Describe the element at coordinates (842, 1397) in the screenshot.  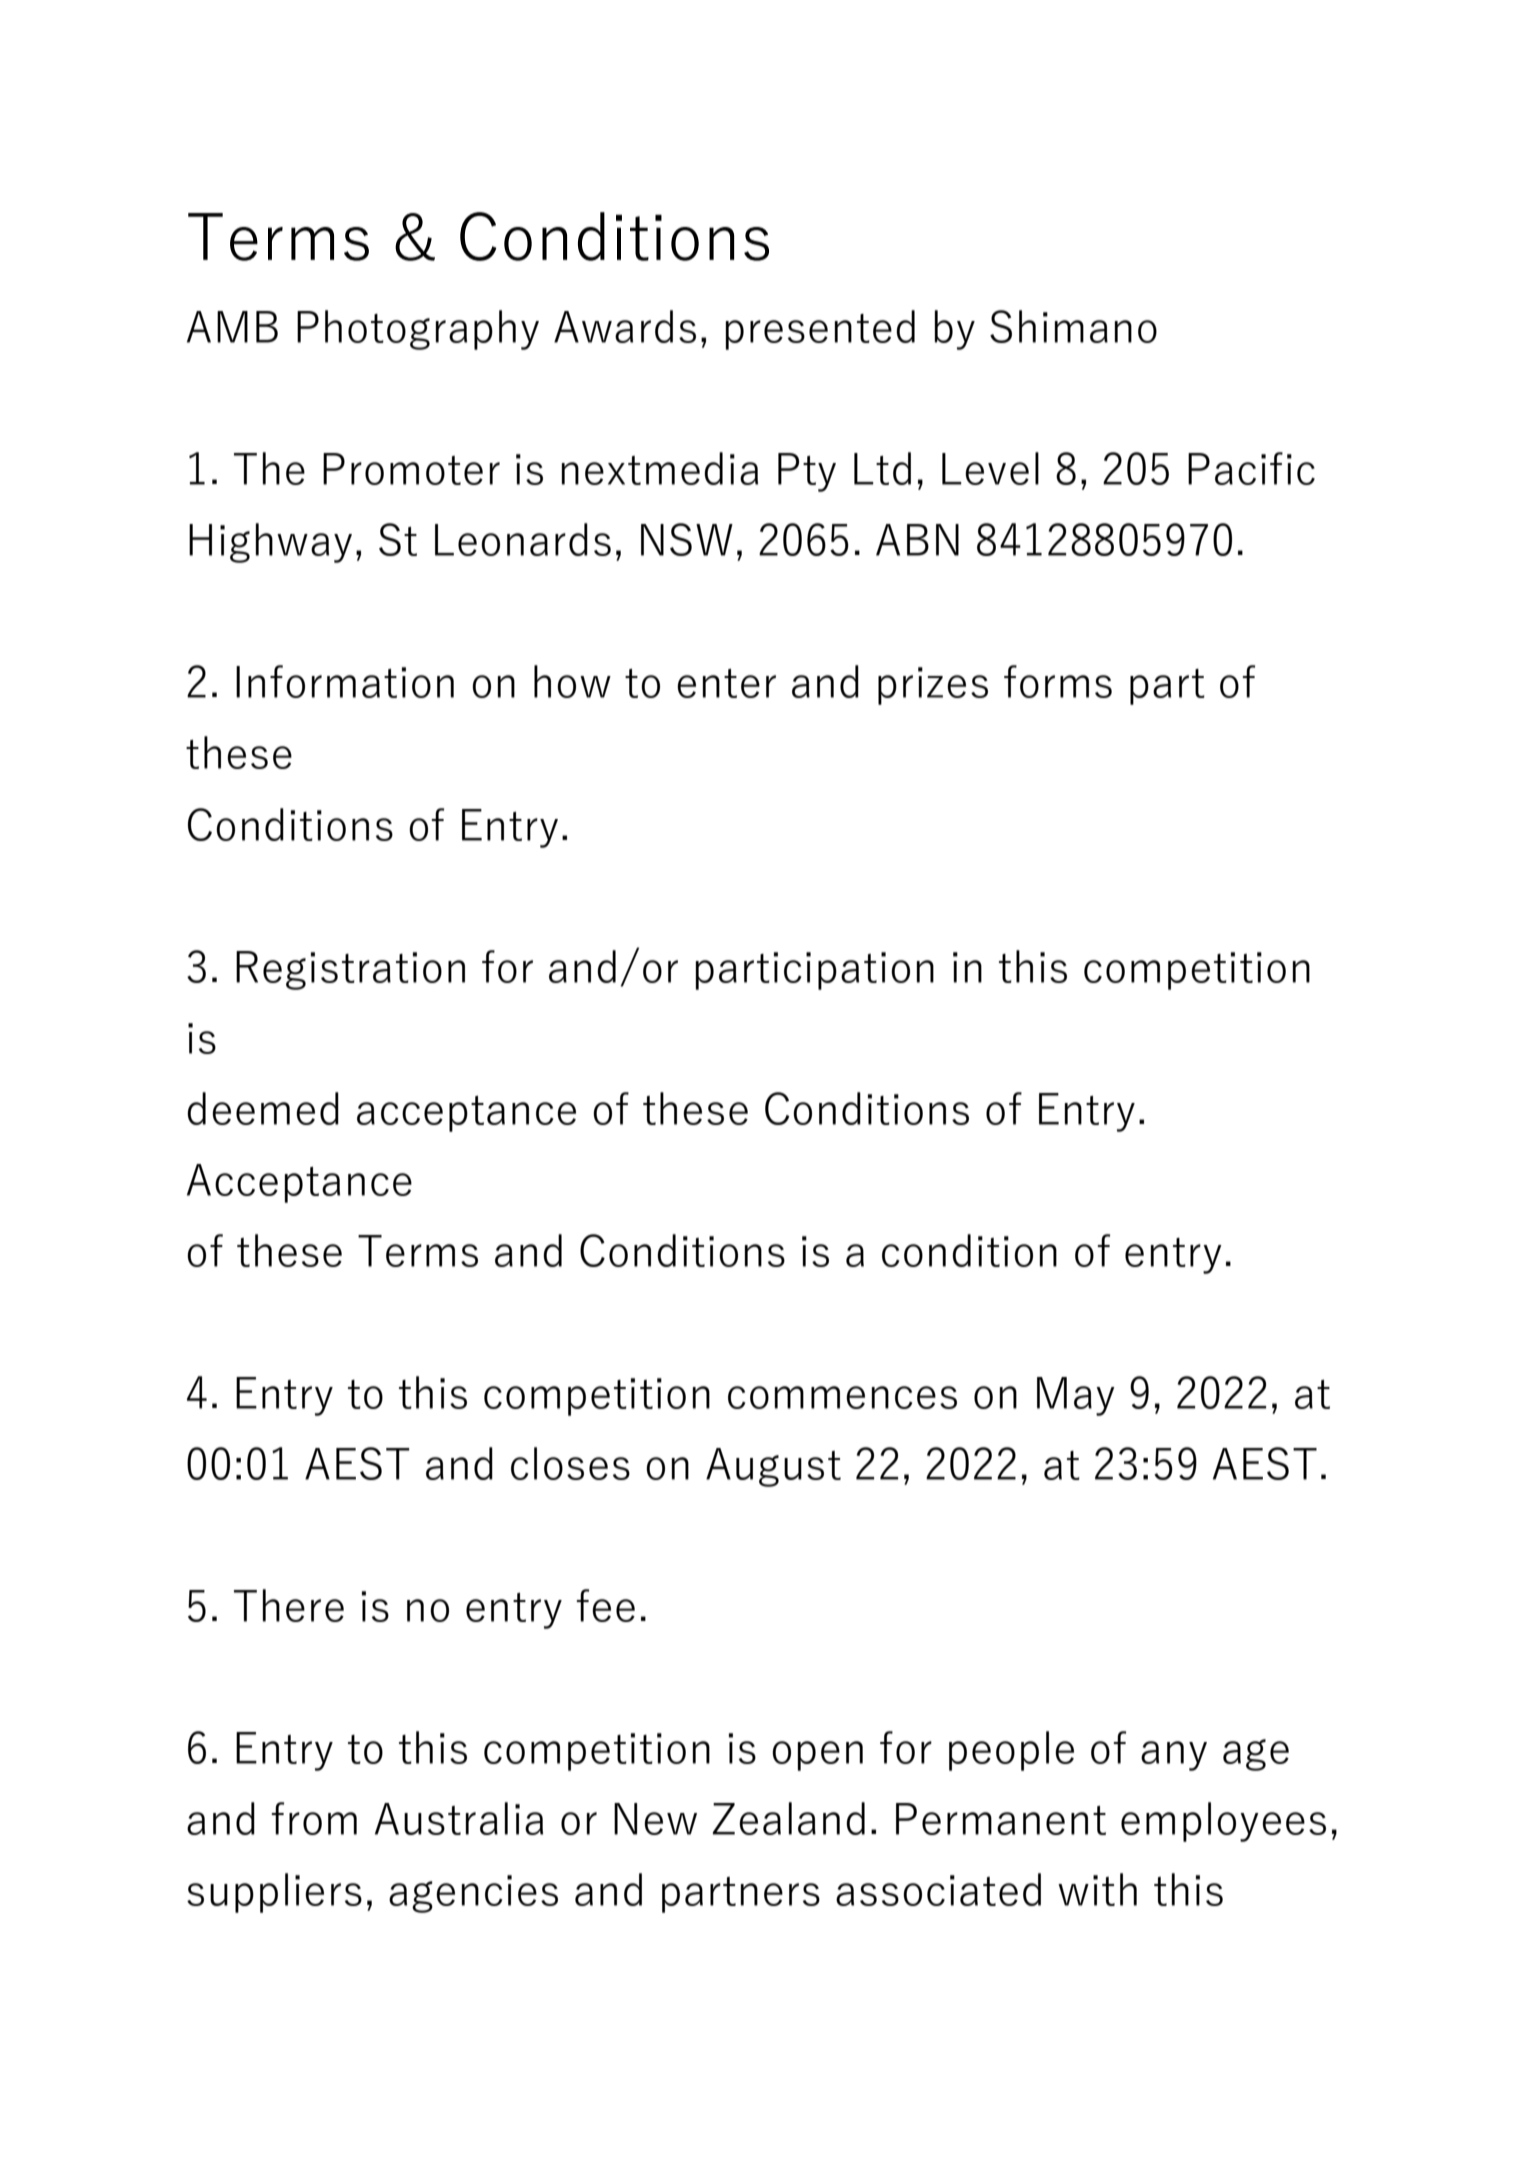
I see `commences` at that location.
